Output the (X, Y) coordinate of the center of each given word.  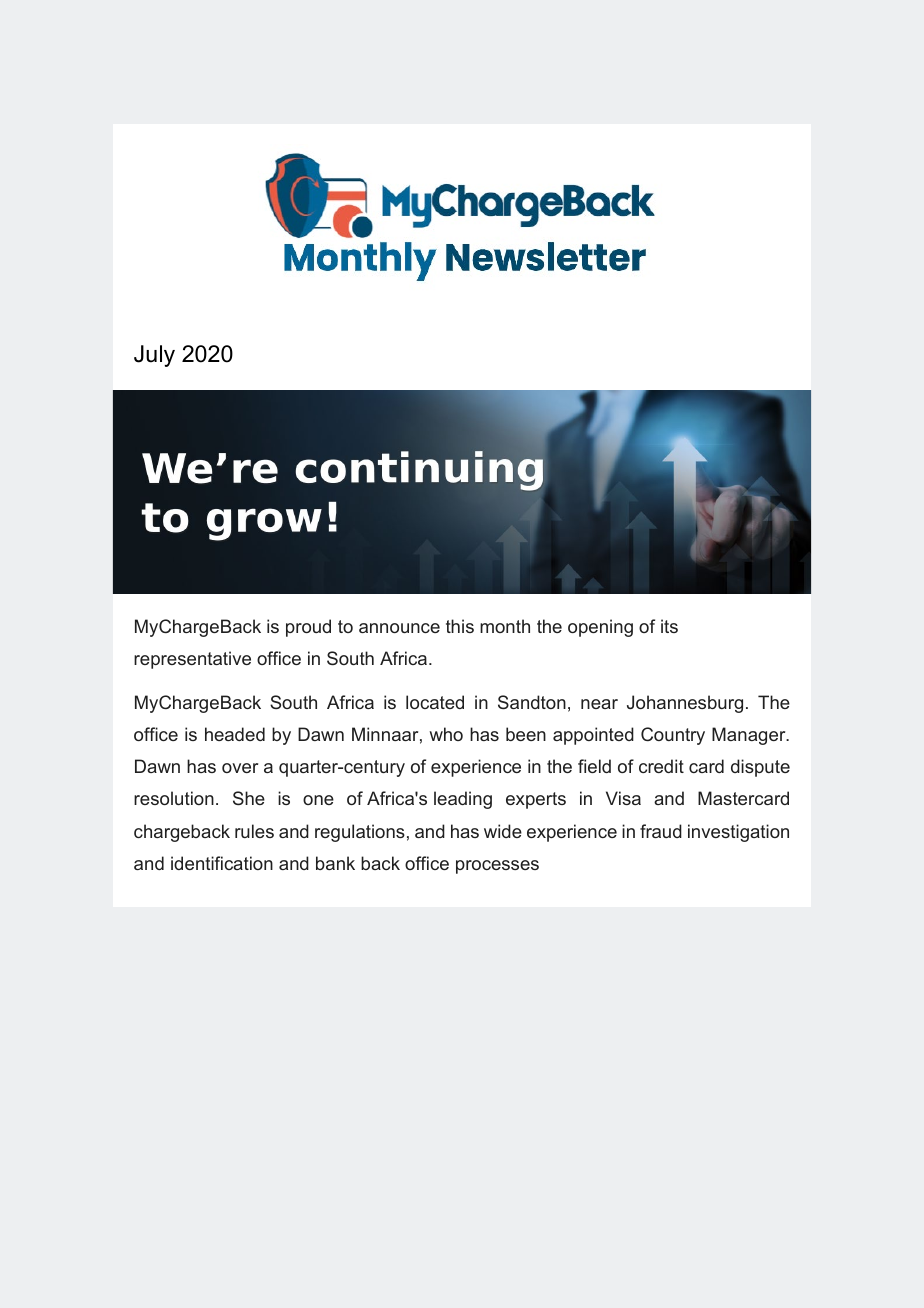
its (669, 626)
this (460, 626)
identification (222, 863)
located (435, 702)
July (154, 356)
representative (192, 660)
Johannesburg (685, 704)
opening (600, 628)
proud (308, 628)
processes (497, 867)
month (505, 626)
